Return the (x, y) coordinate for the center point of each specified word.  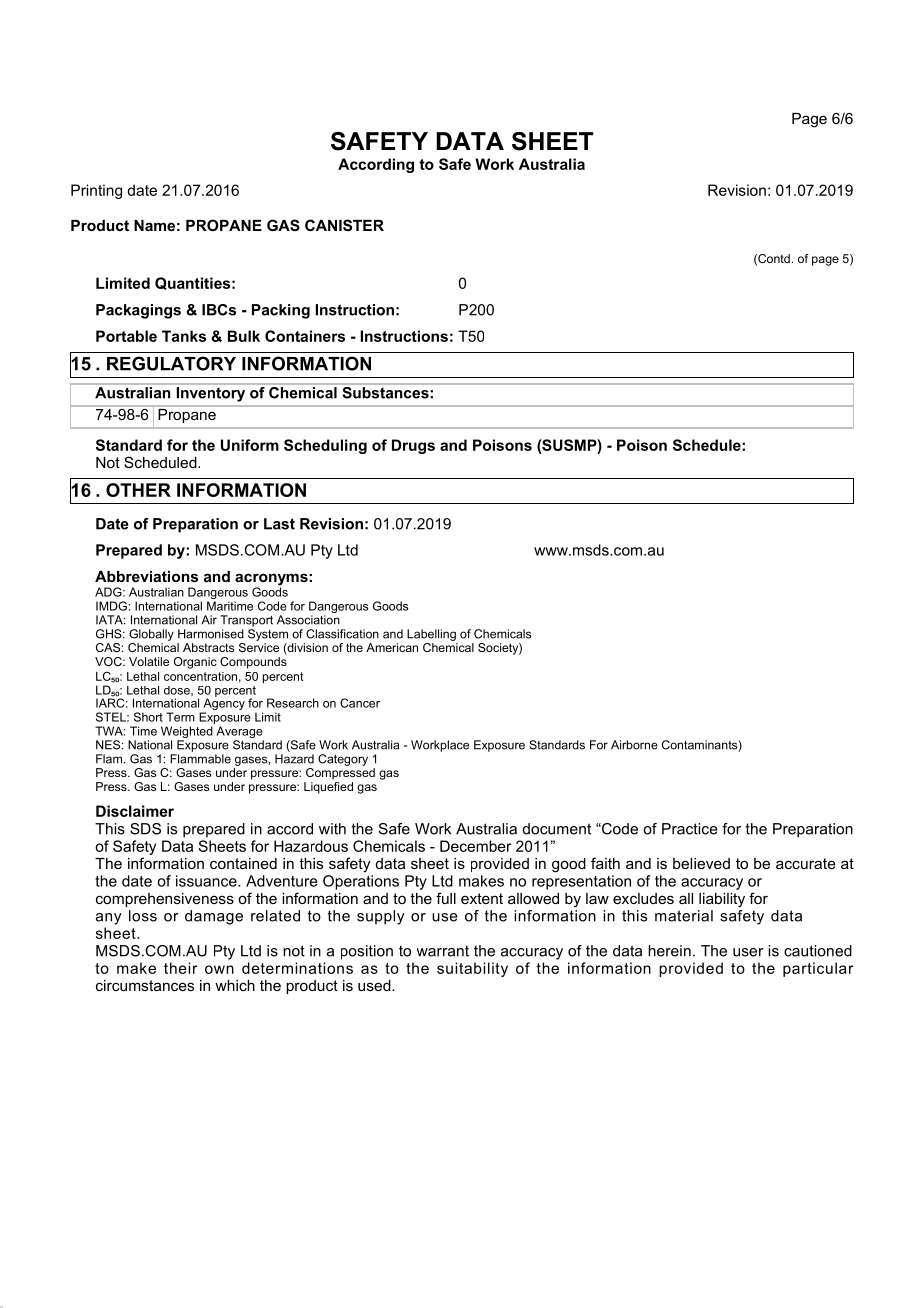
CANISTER (344, 225)
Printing (96, 191)
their (180, 968)
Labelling (431, 635)
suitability (472, 969)
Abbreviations (146, 576)
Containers (305, 336)
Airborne (634, 745)
